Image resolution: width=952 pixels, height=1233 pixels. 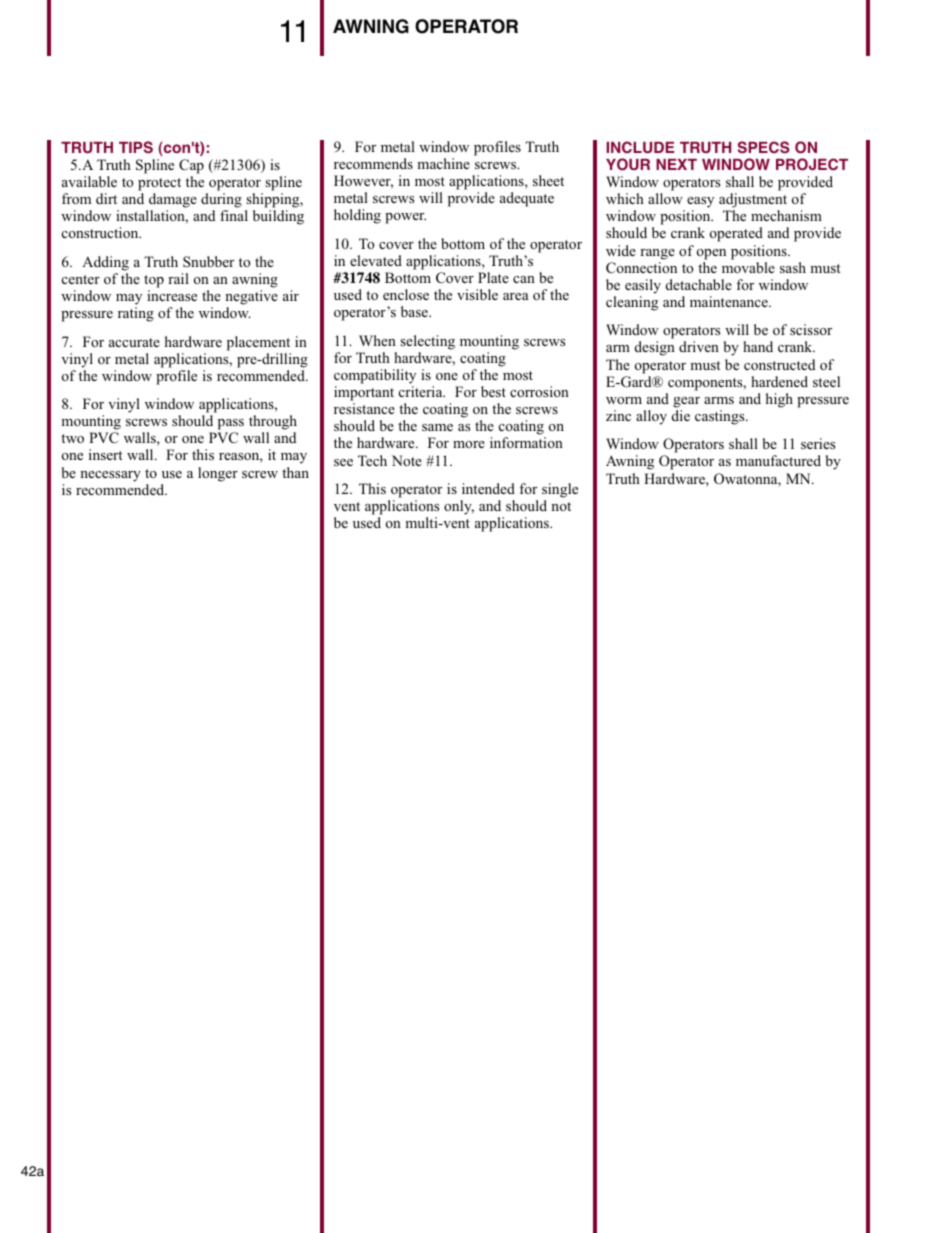 I want to click on Cap, so click(x=191, y=166).
